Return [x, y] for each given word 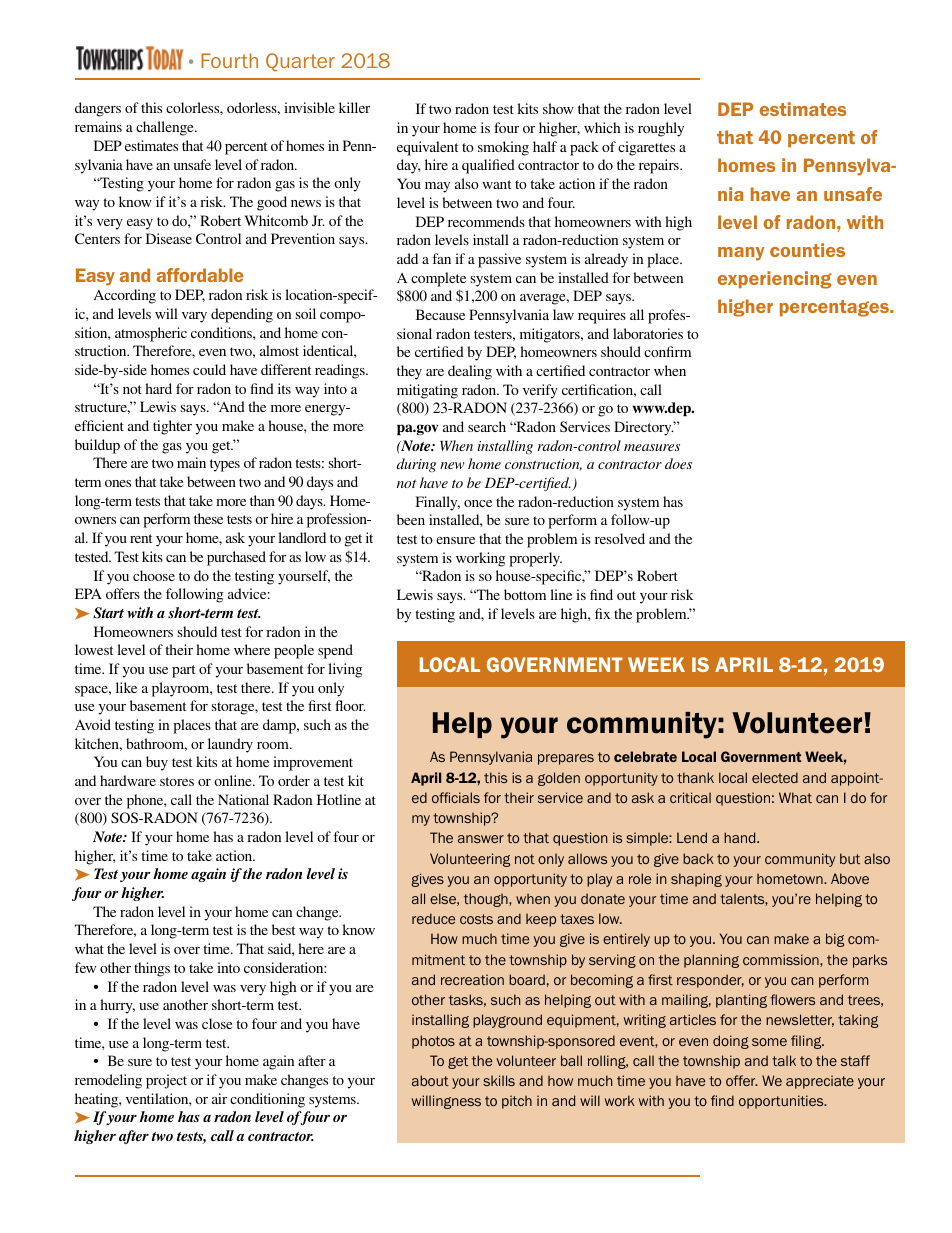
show [558, 108]
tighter [172, 427]
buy [157, 763]
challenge [166, 128]
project [166, 1081]
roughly [661, 129]
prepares [566, 759]
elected [775, 777]
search [487, 426]
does [678, 463]
